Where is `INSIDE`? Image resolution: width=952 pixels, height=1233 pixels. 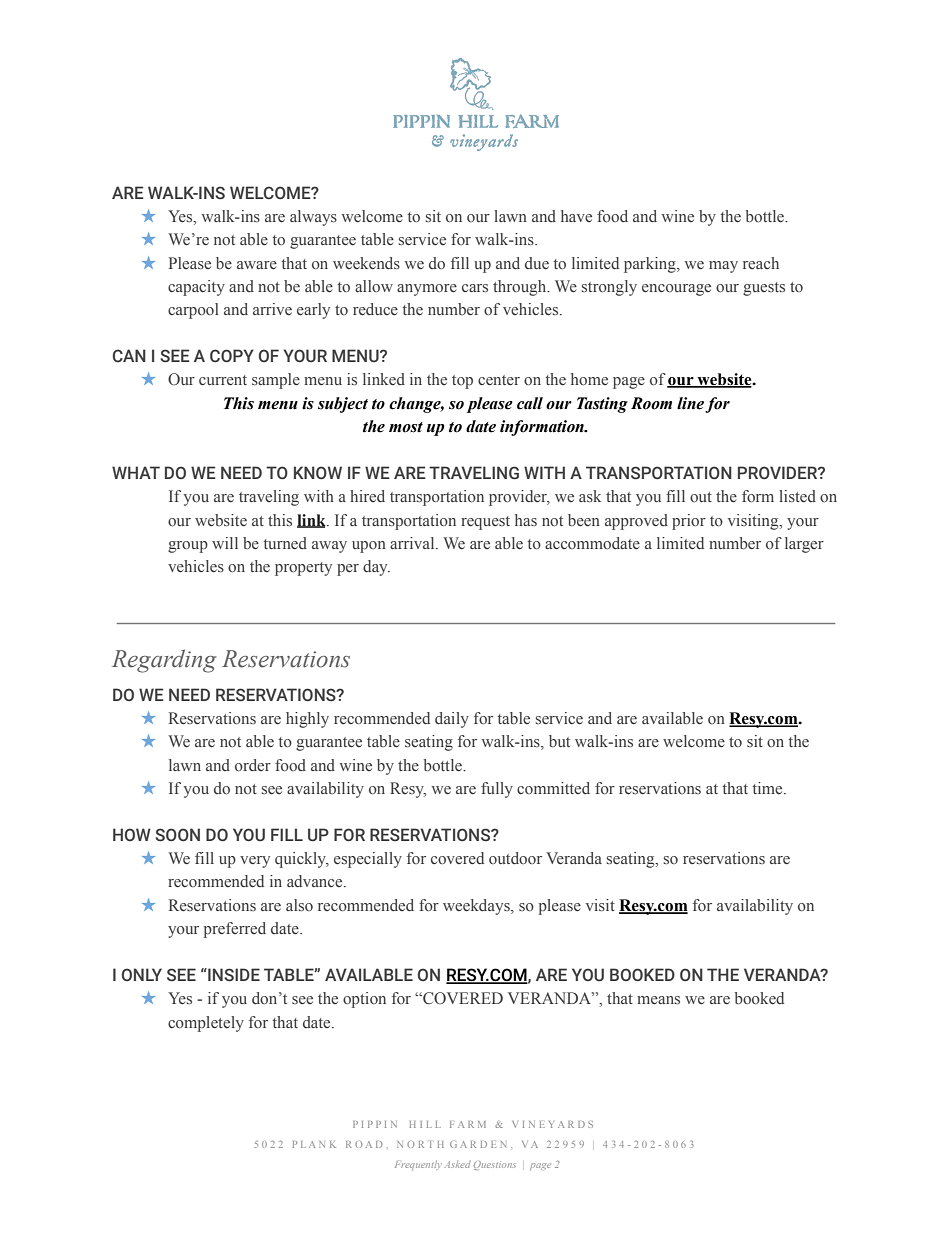
INSIDE is located at coordinates (233, 975).
